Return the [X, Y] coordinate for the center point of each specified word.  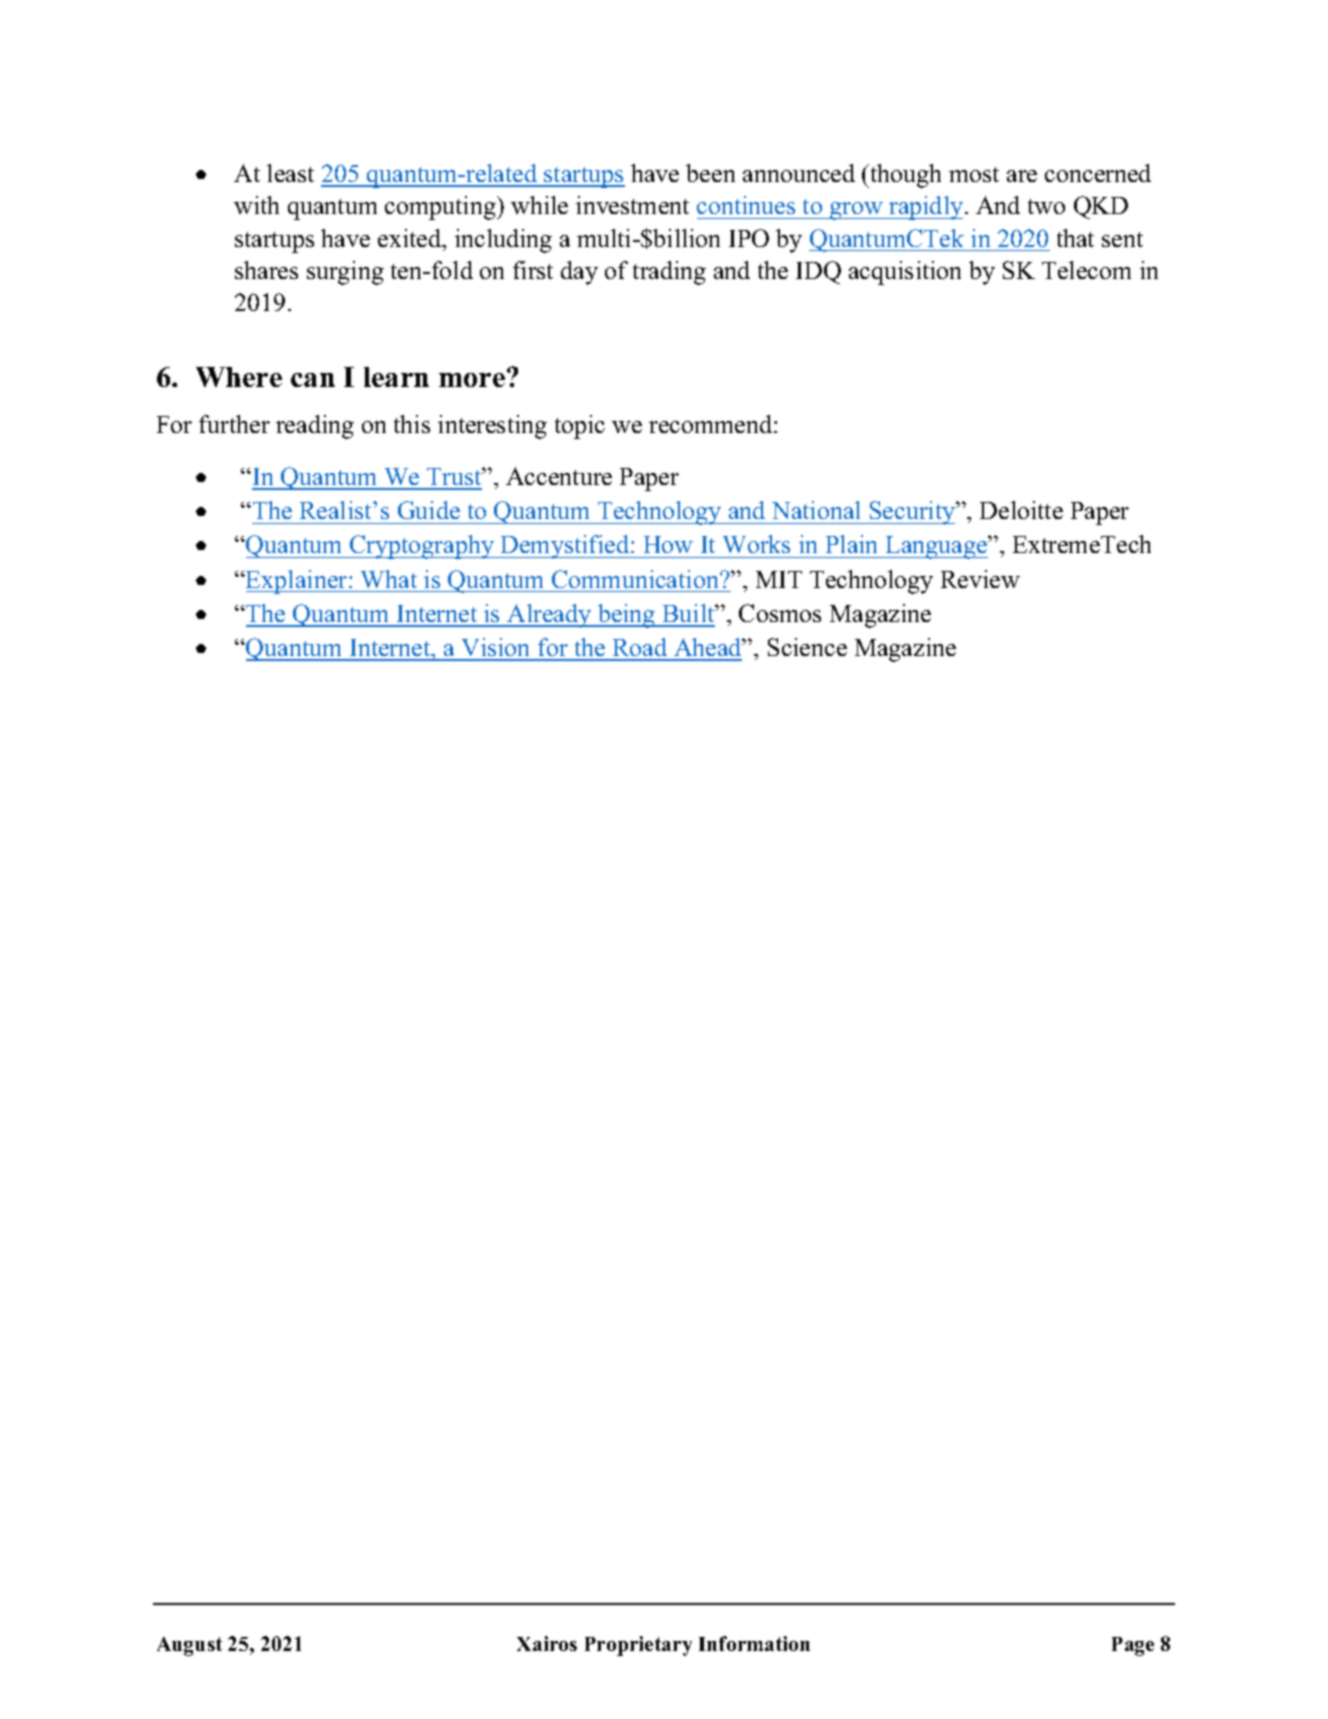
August [189, 1646]
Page [1133, 1646]
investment [632, 205]
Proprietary [638, 1646]
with [256, 205]
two [1046, 206]
